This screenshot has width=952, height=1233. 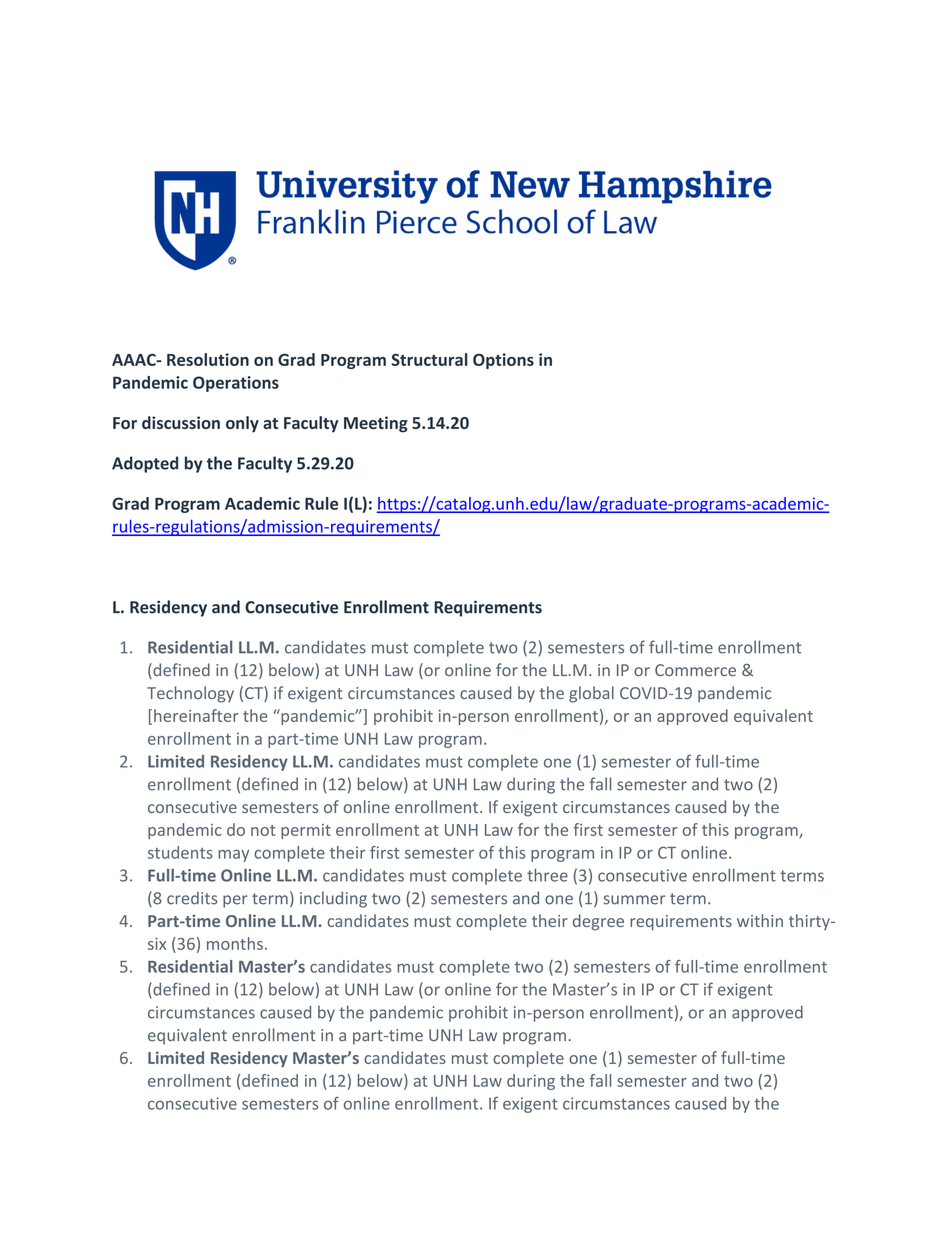 I want to click on Operations, so click(x=236, y=384).
